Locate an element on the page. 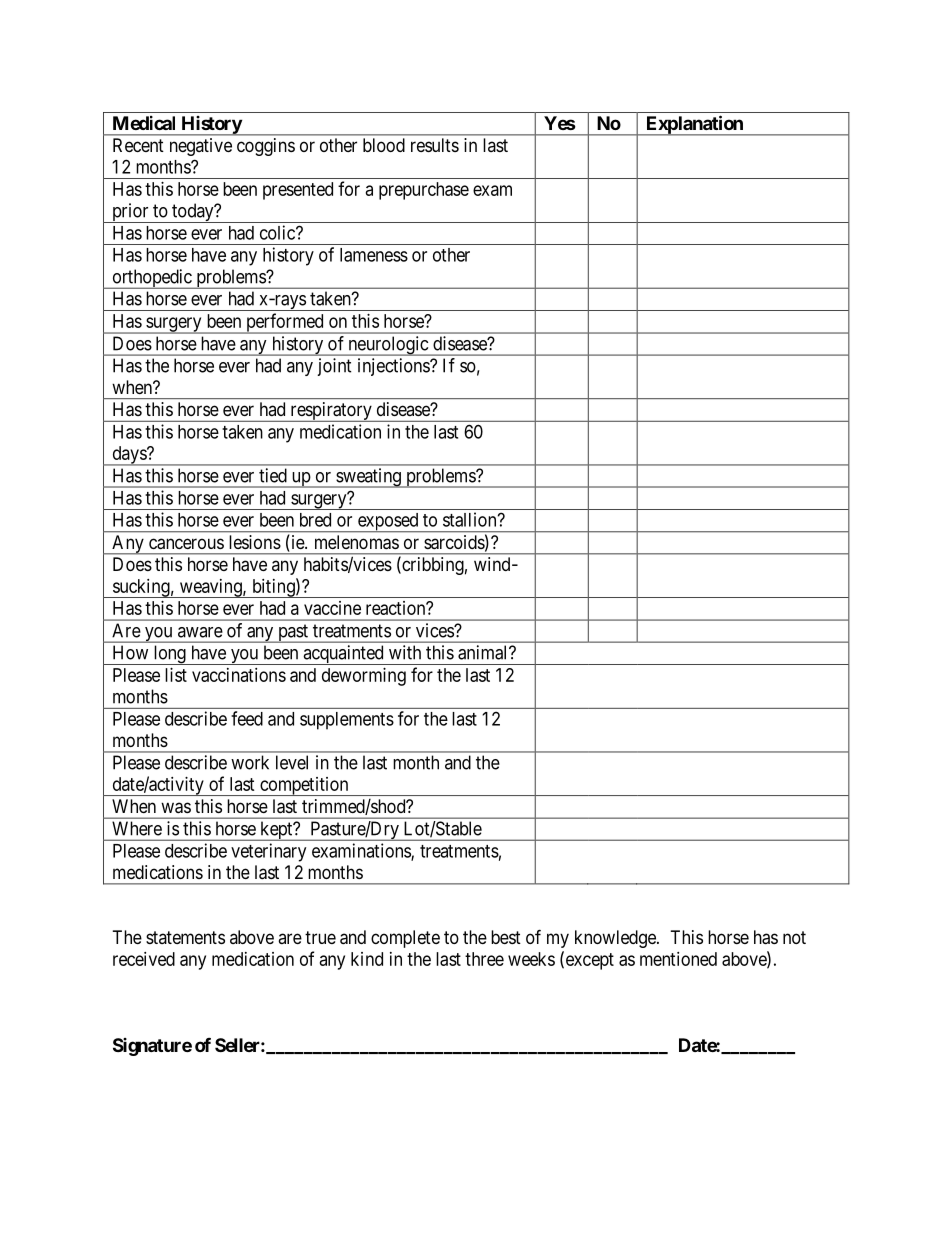  with is located at coordinates (405, 652).
